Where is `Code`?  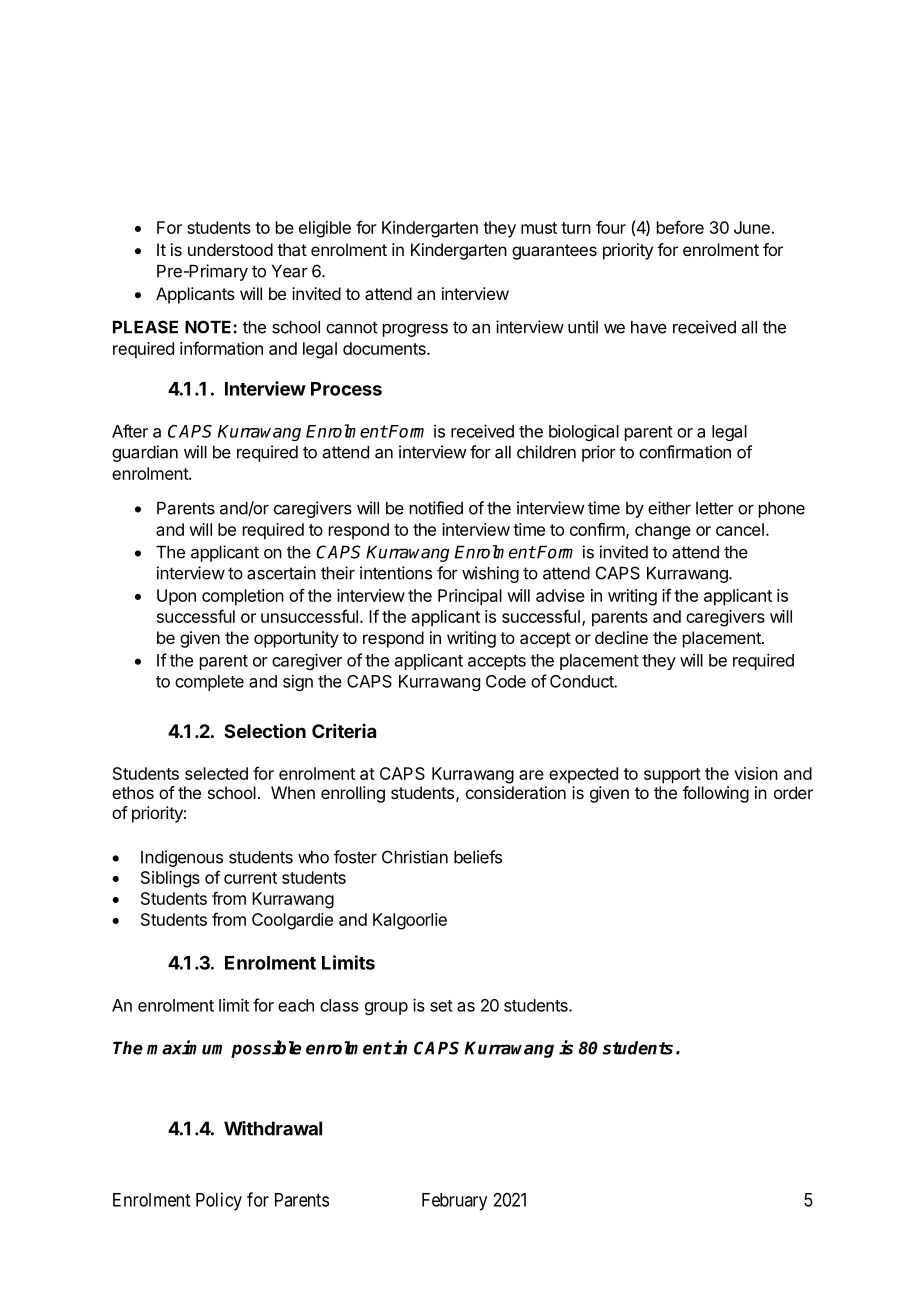
Code is located at coordinates (506, 681).
